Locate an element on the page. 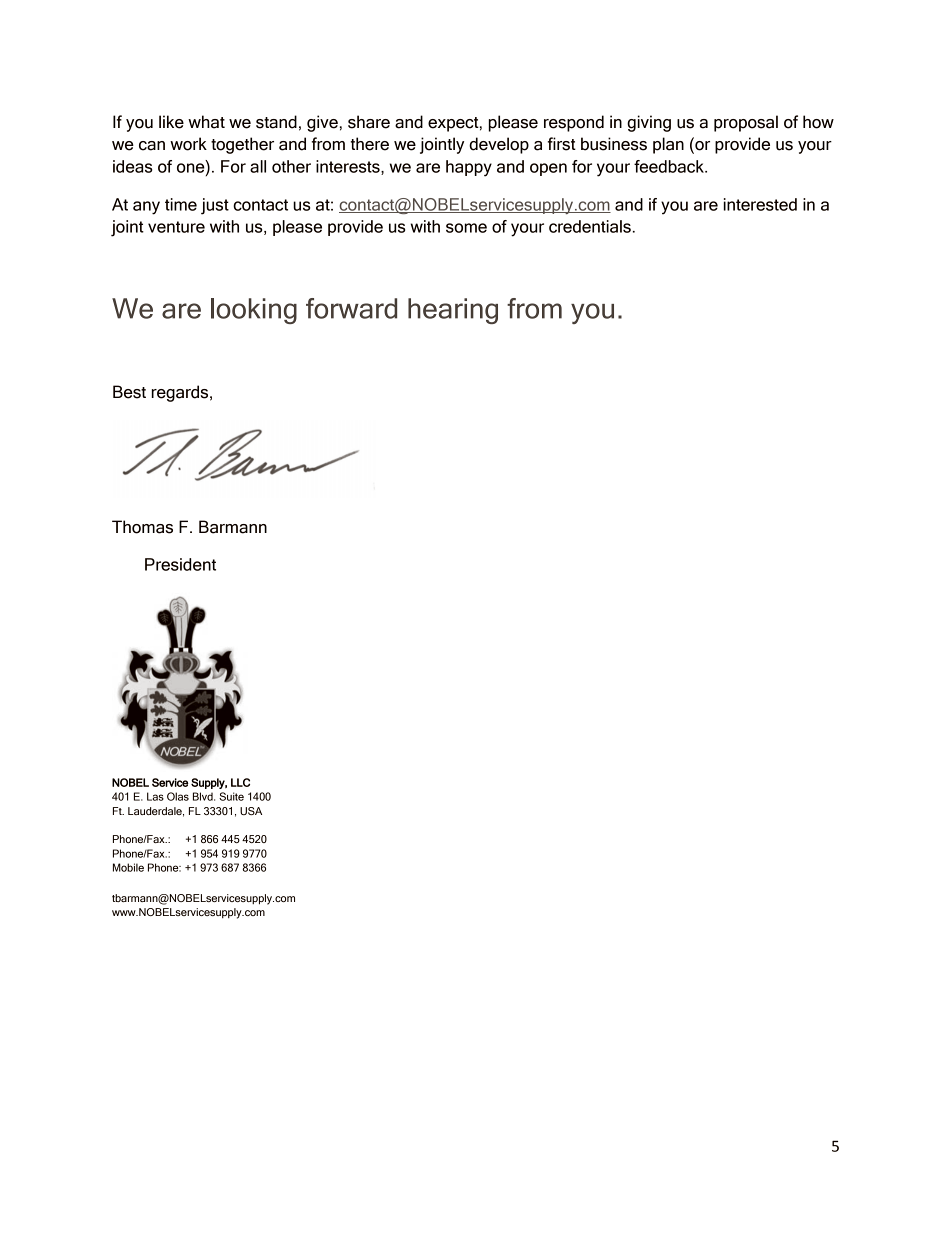 Image resolution: width=952 pixels, height=1233 pixels. interested is located at coordinates (760, 204).
